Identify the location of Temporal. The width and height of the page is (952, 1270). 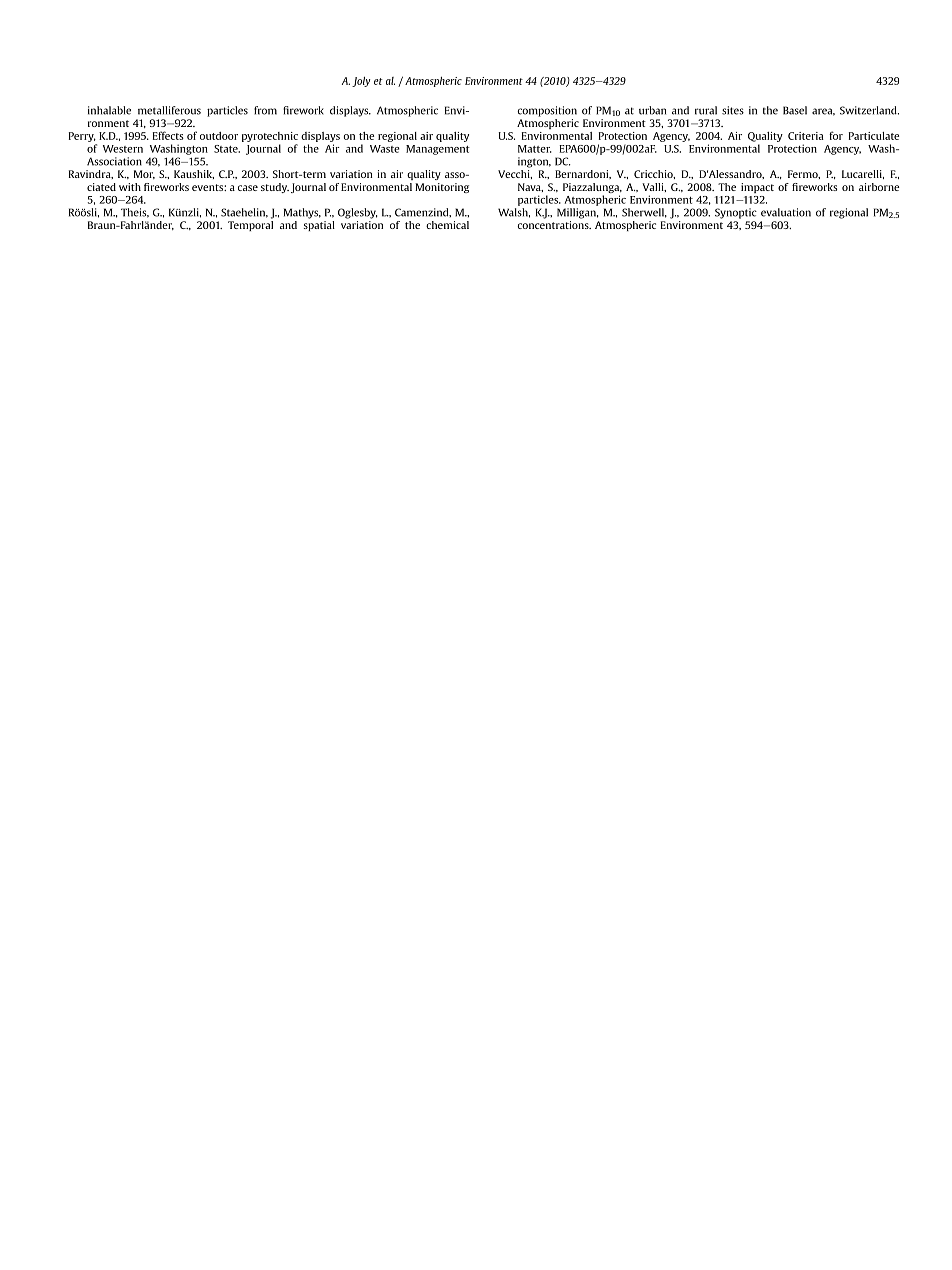
(250, 226).
